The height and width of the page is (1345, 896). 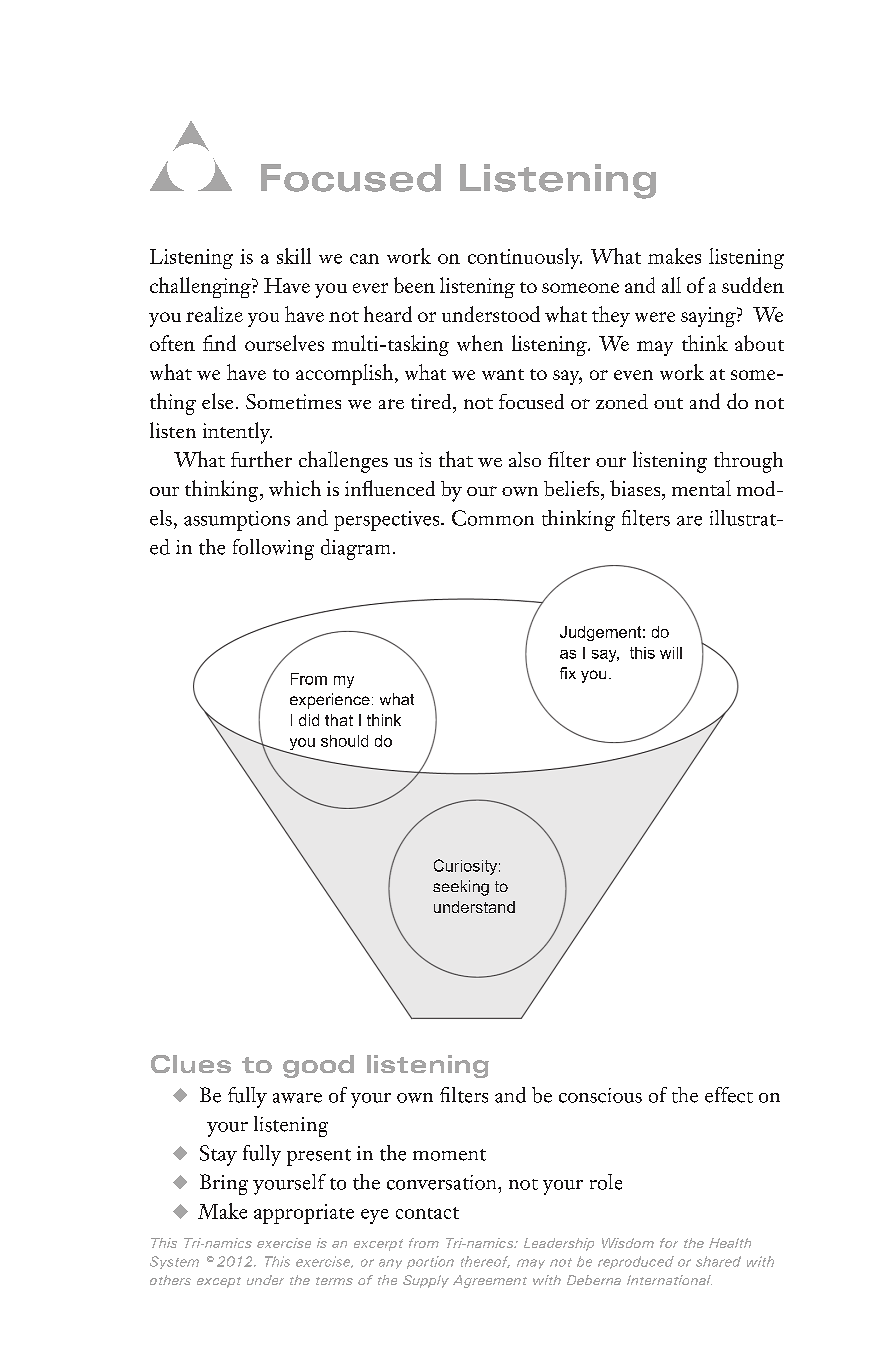 I want to click on challenging, so click(x=201, y=287).
